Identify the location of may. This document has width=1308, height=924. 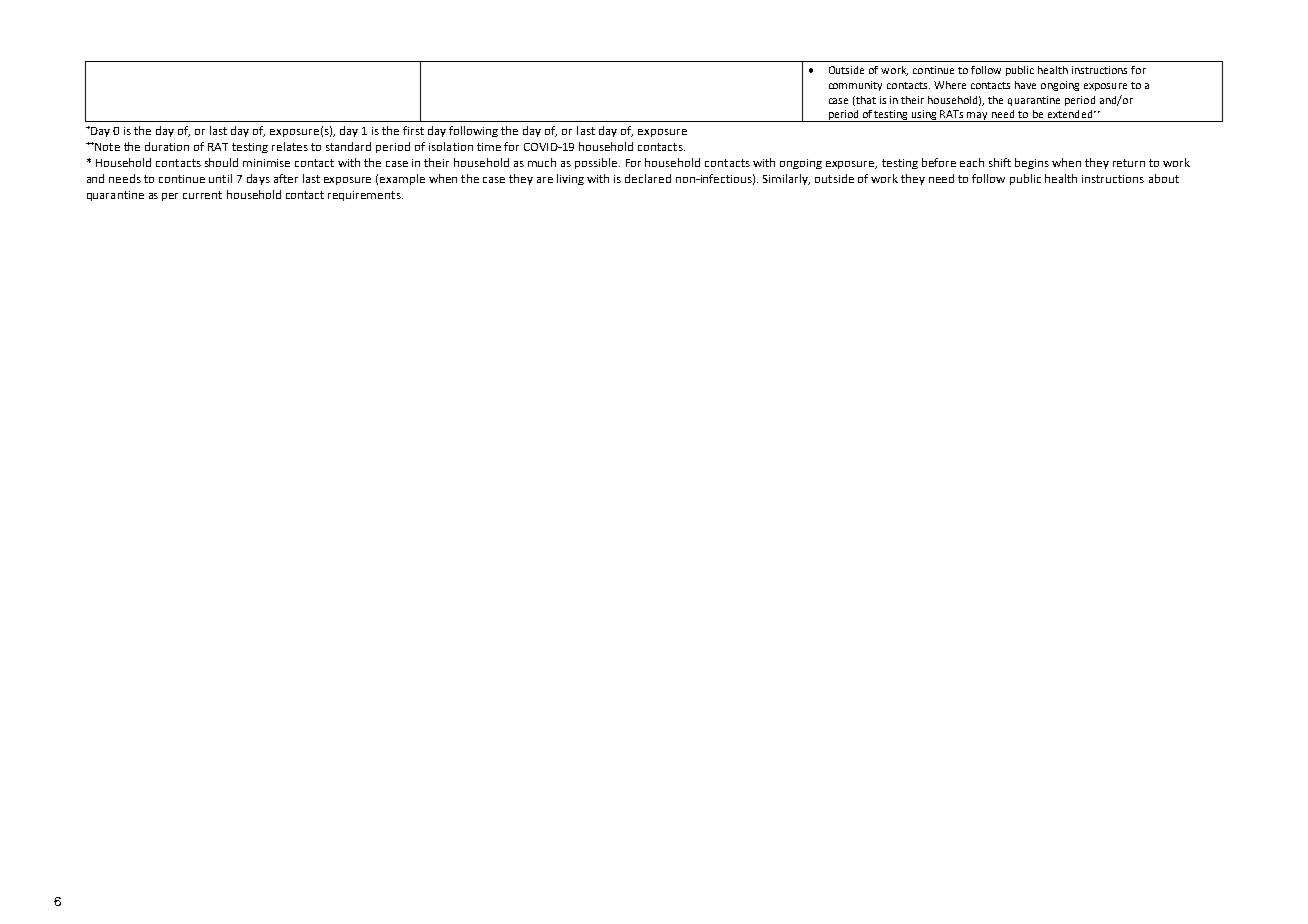
(978, 117).
